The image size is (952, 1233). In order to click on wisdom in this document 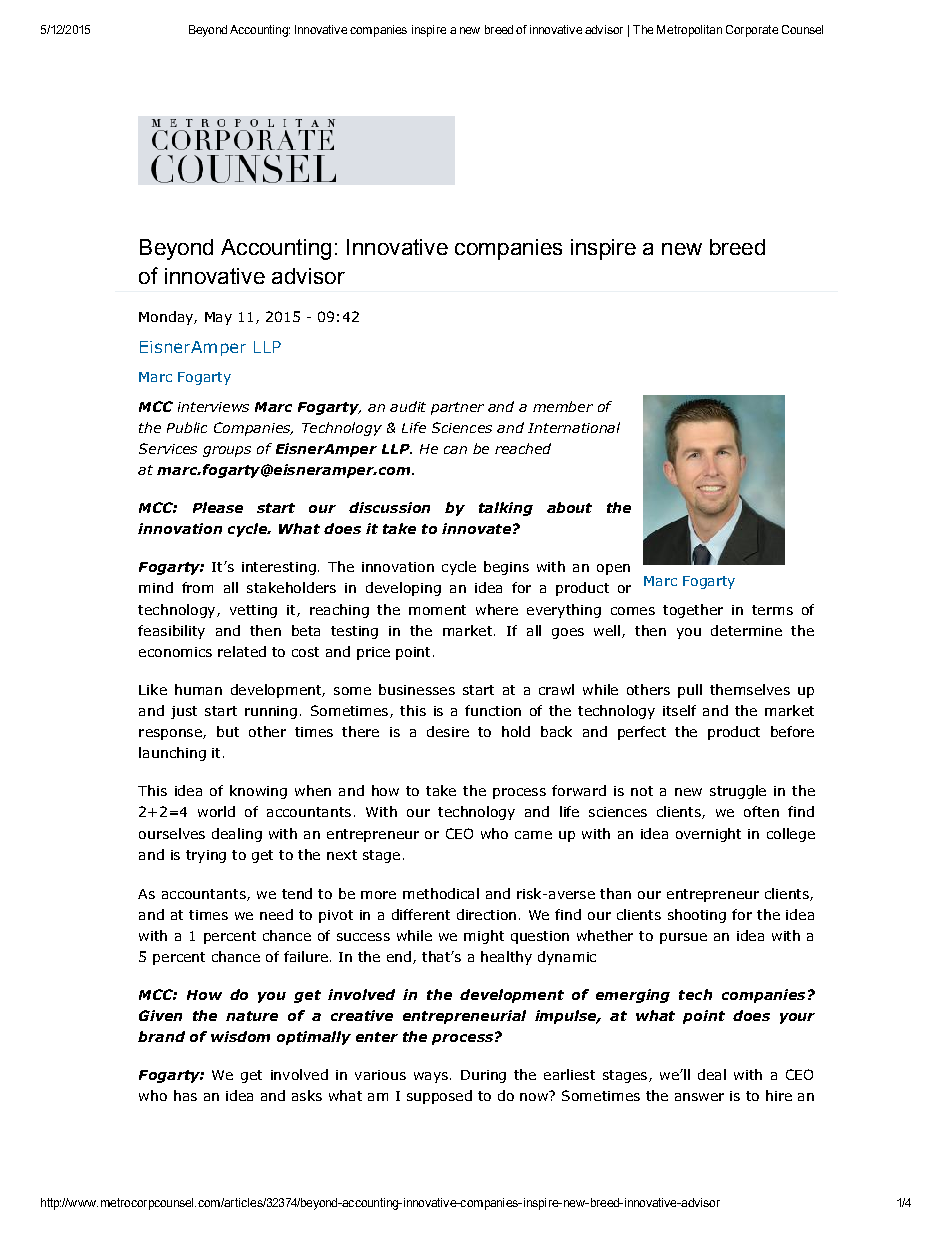, I will do `click(240, 1036)`.
